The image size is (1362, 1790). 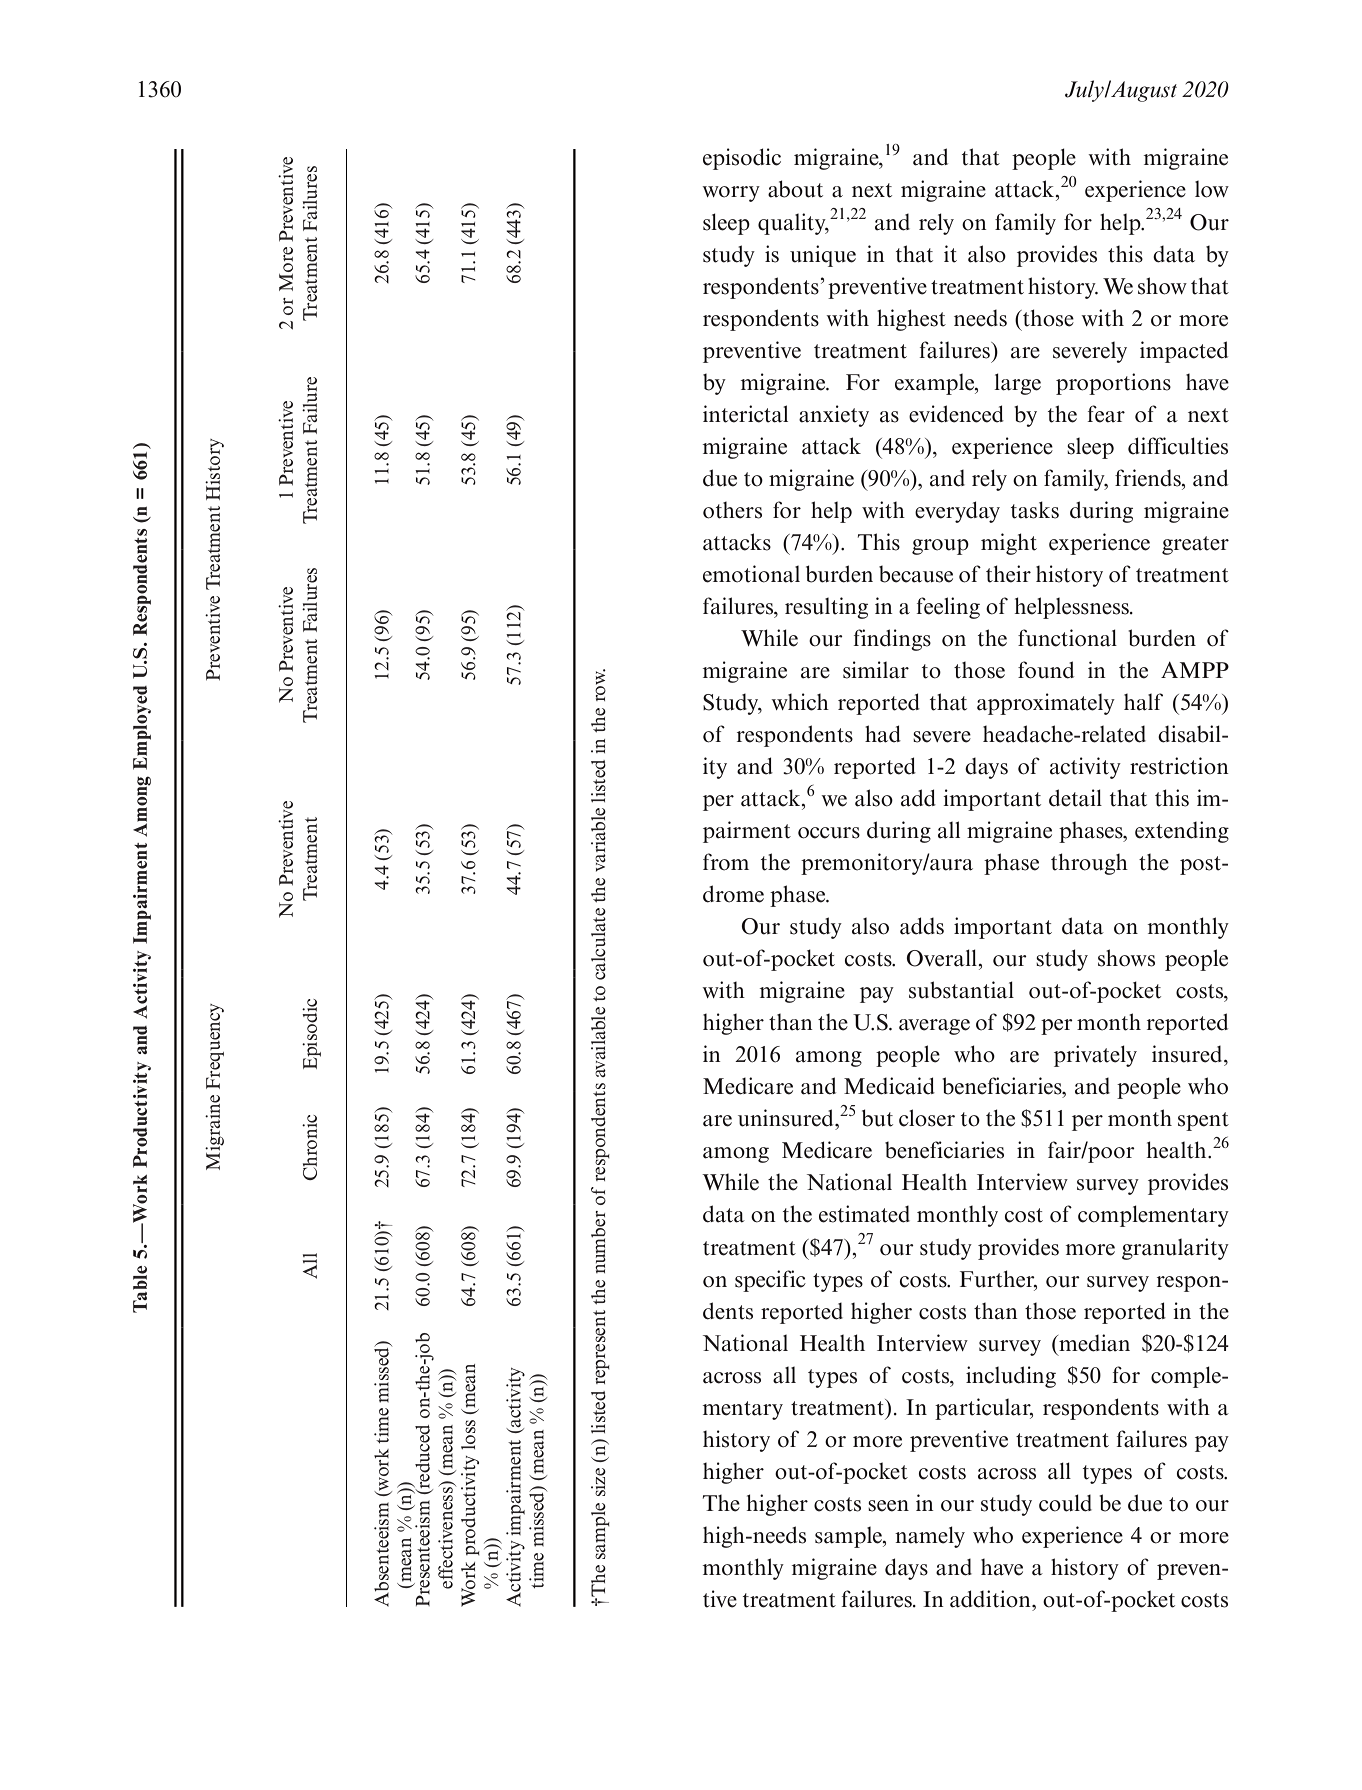 I want to click on closer, so click(x=927, y=1118).
